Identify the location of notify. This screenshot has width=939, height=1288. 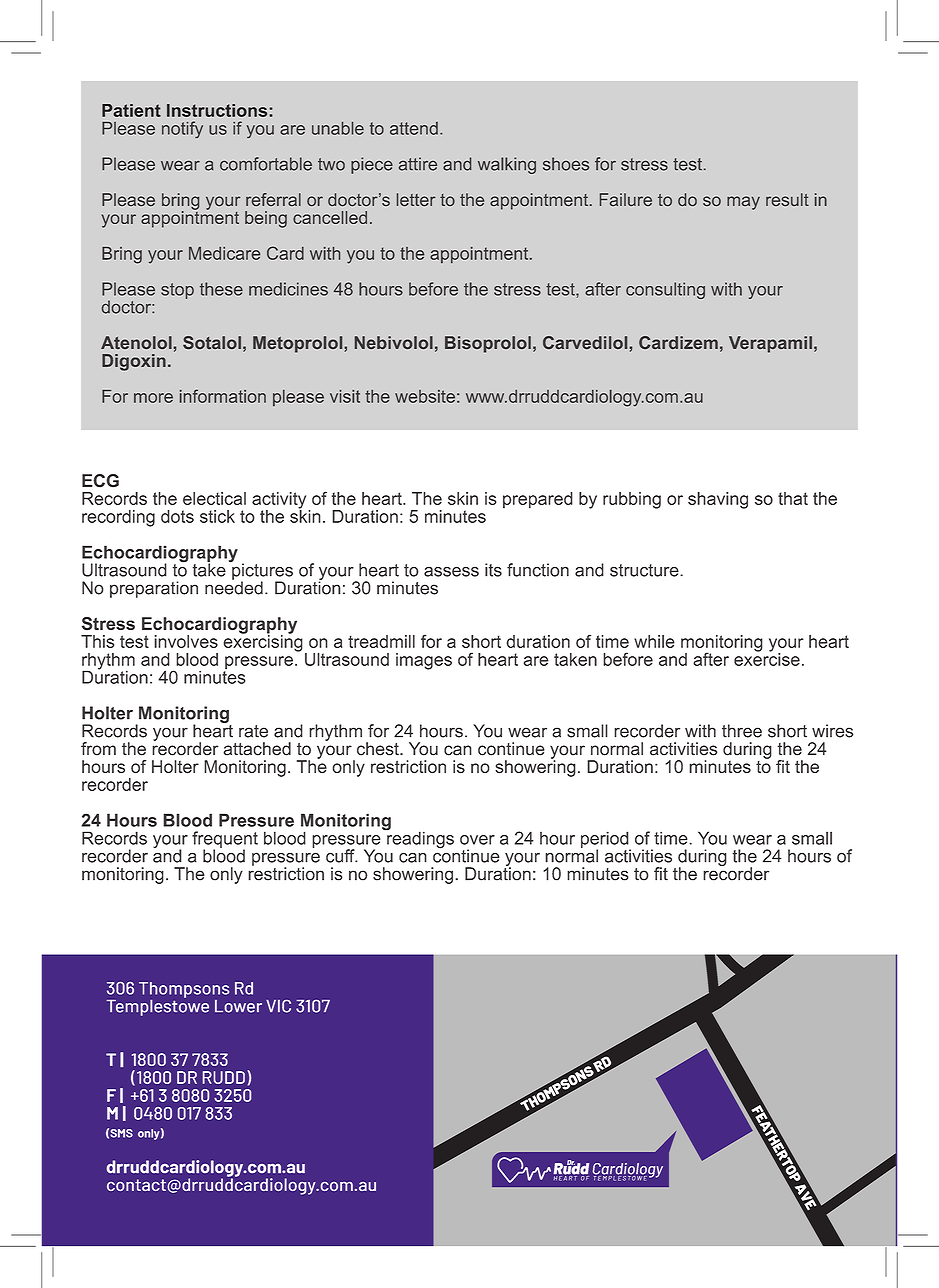
(182, 129).
